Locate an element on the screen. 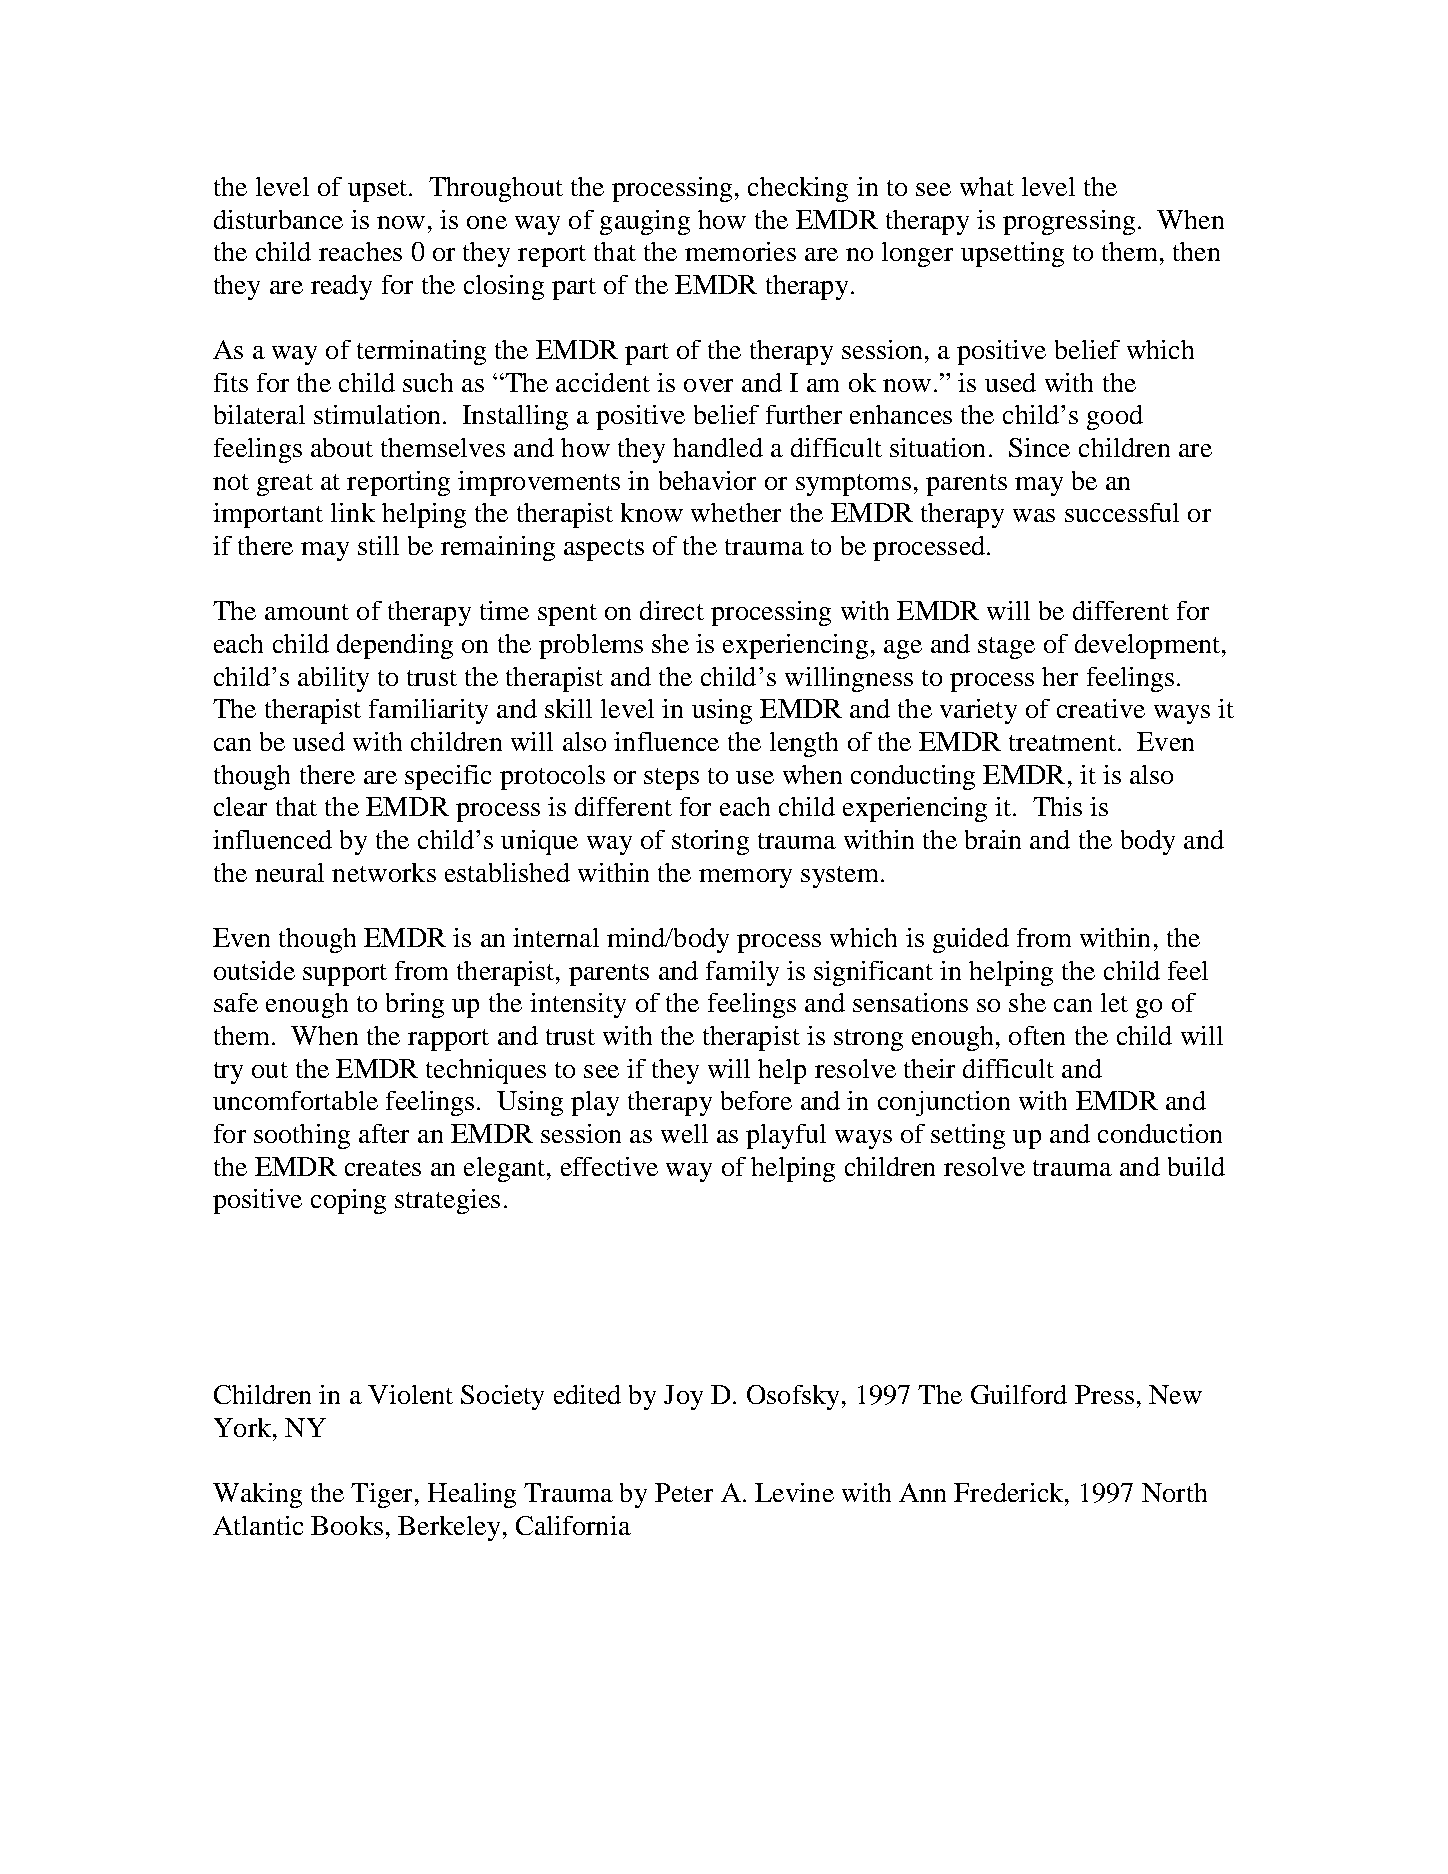  This is located at coordinates (1057, 806).
